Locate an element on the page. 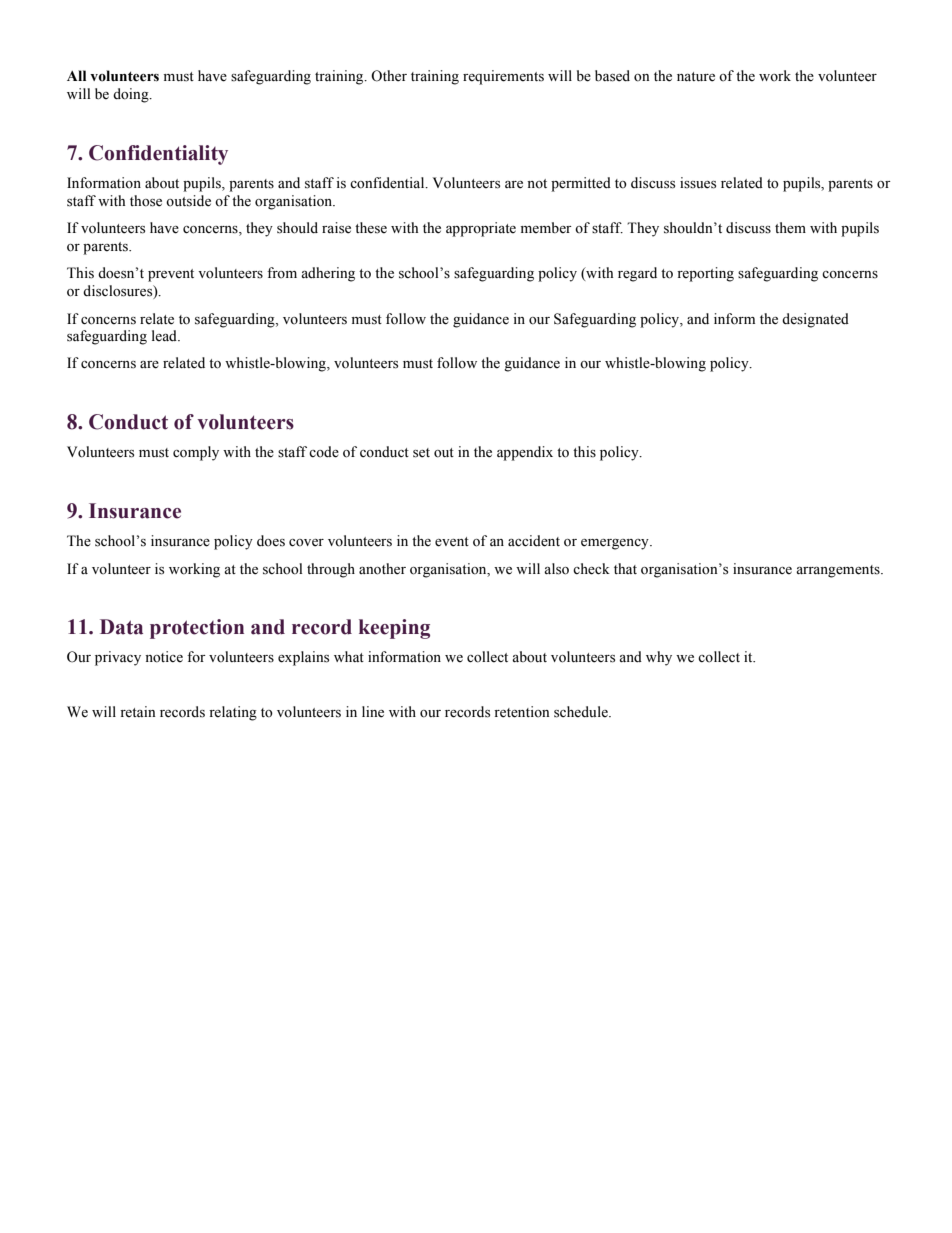  also is located at coordinates (556, 569).
